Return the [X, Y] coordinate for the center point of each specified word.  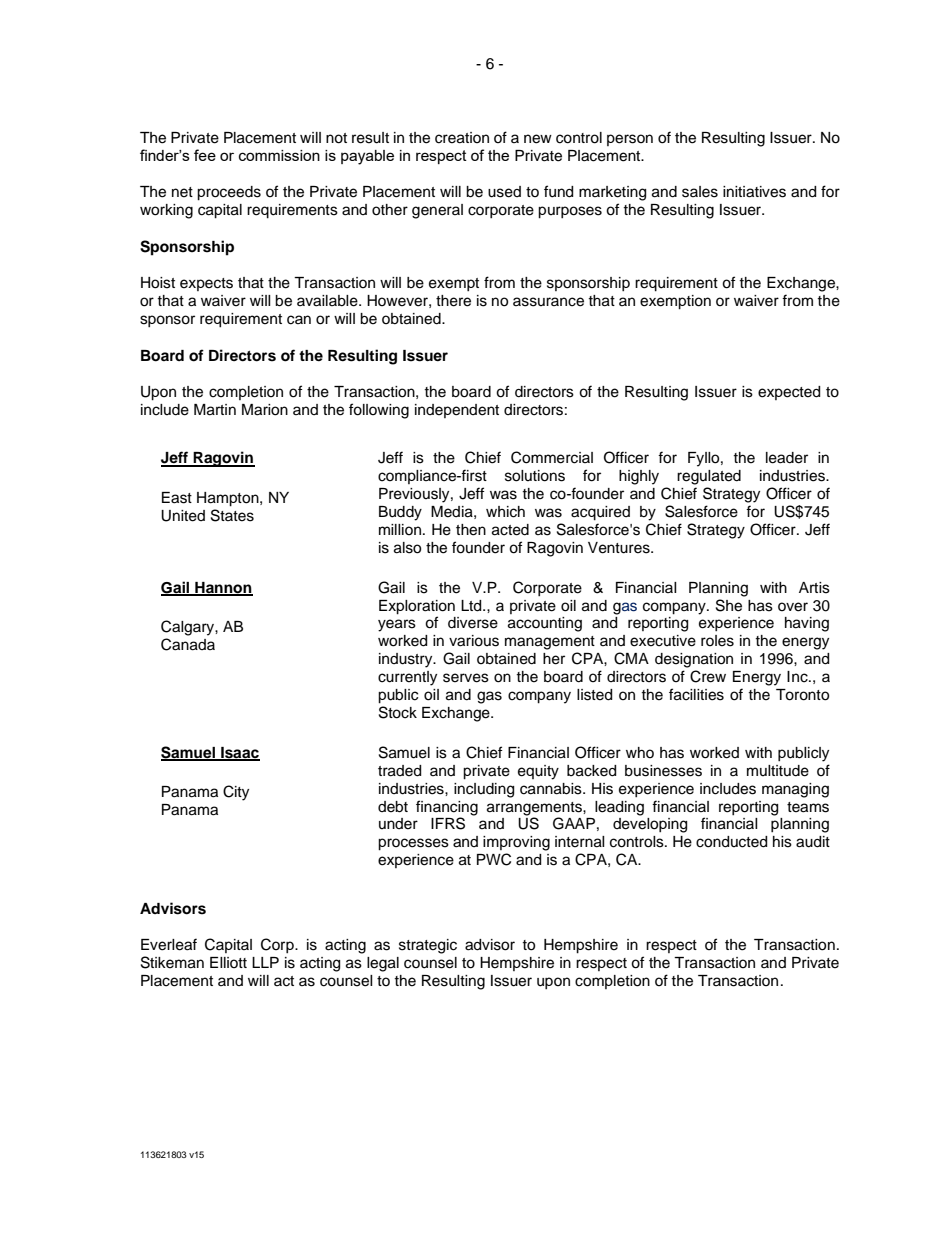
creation [462, 138]
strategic [428, 946]
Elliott [228, 962]
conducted [731, 842]
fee [205, 155]
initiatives [754, 192]
